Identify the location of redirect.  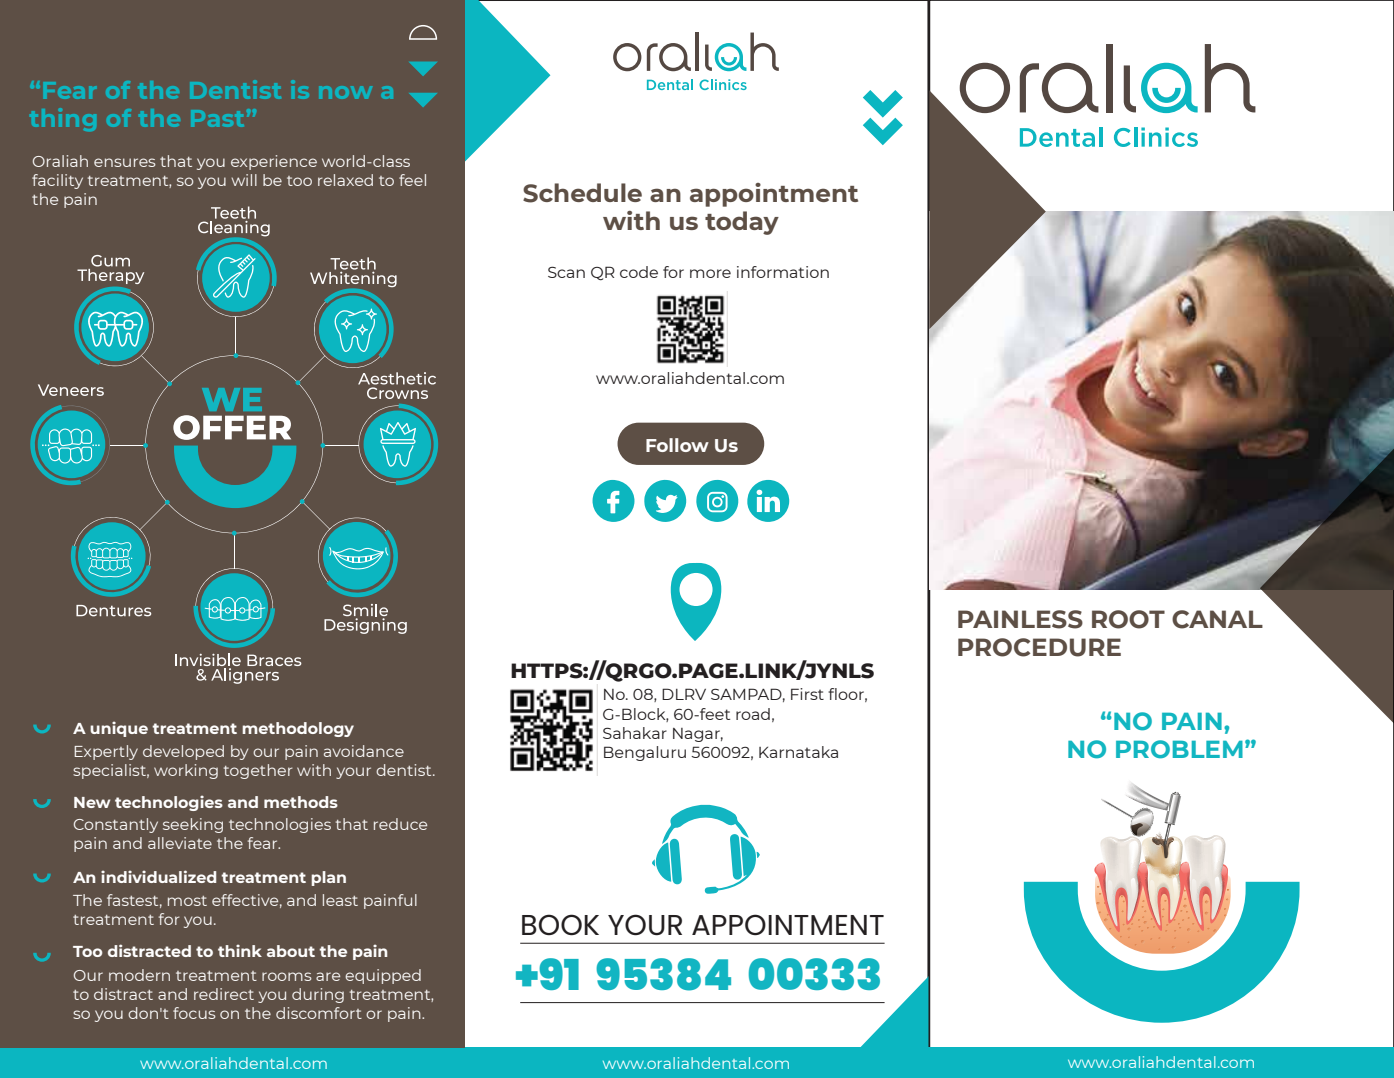
(224, 994).
